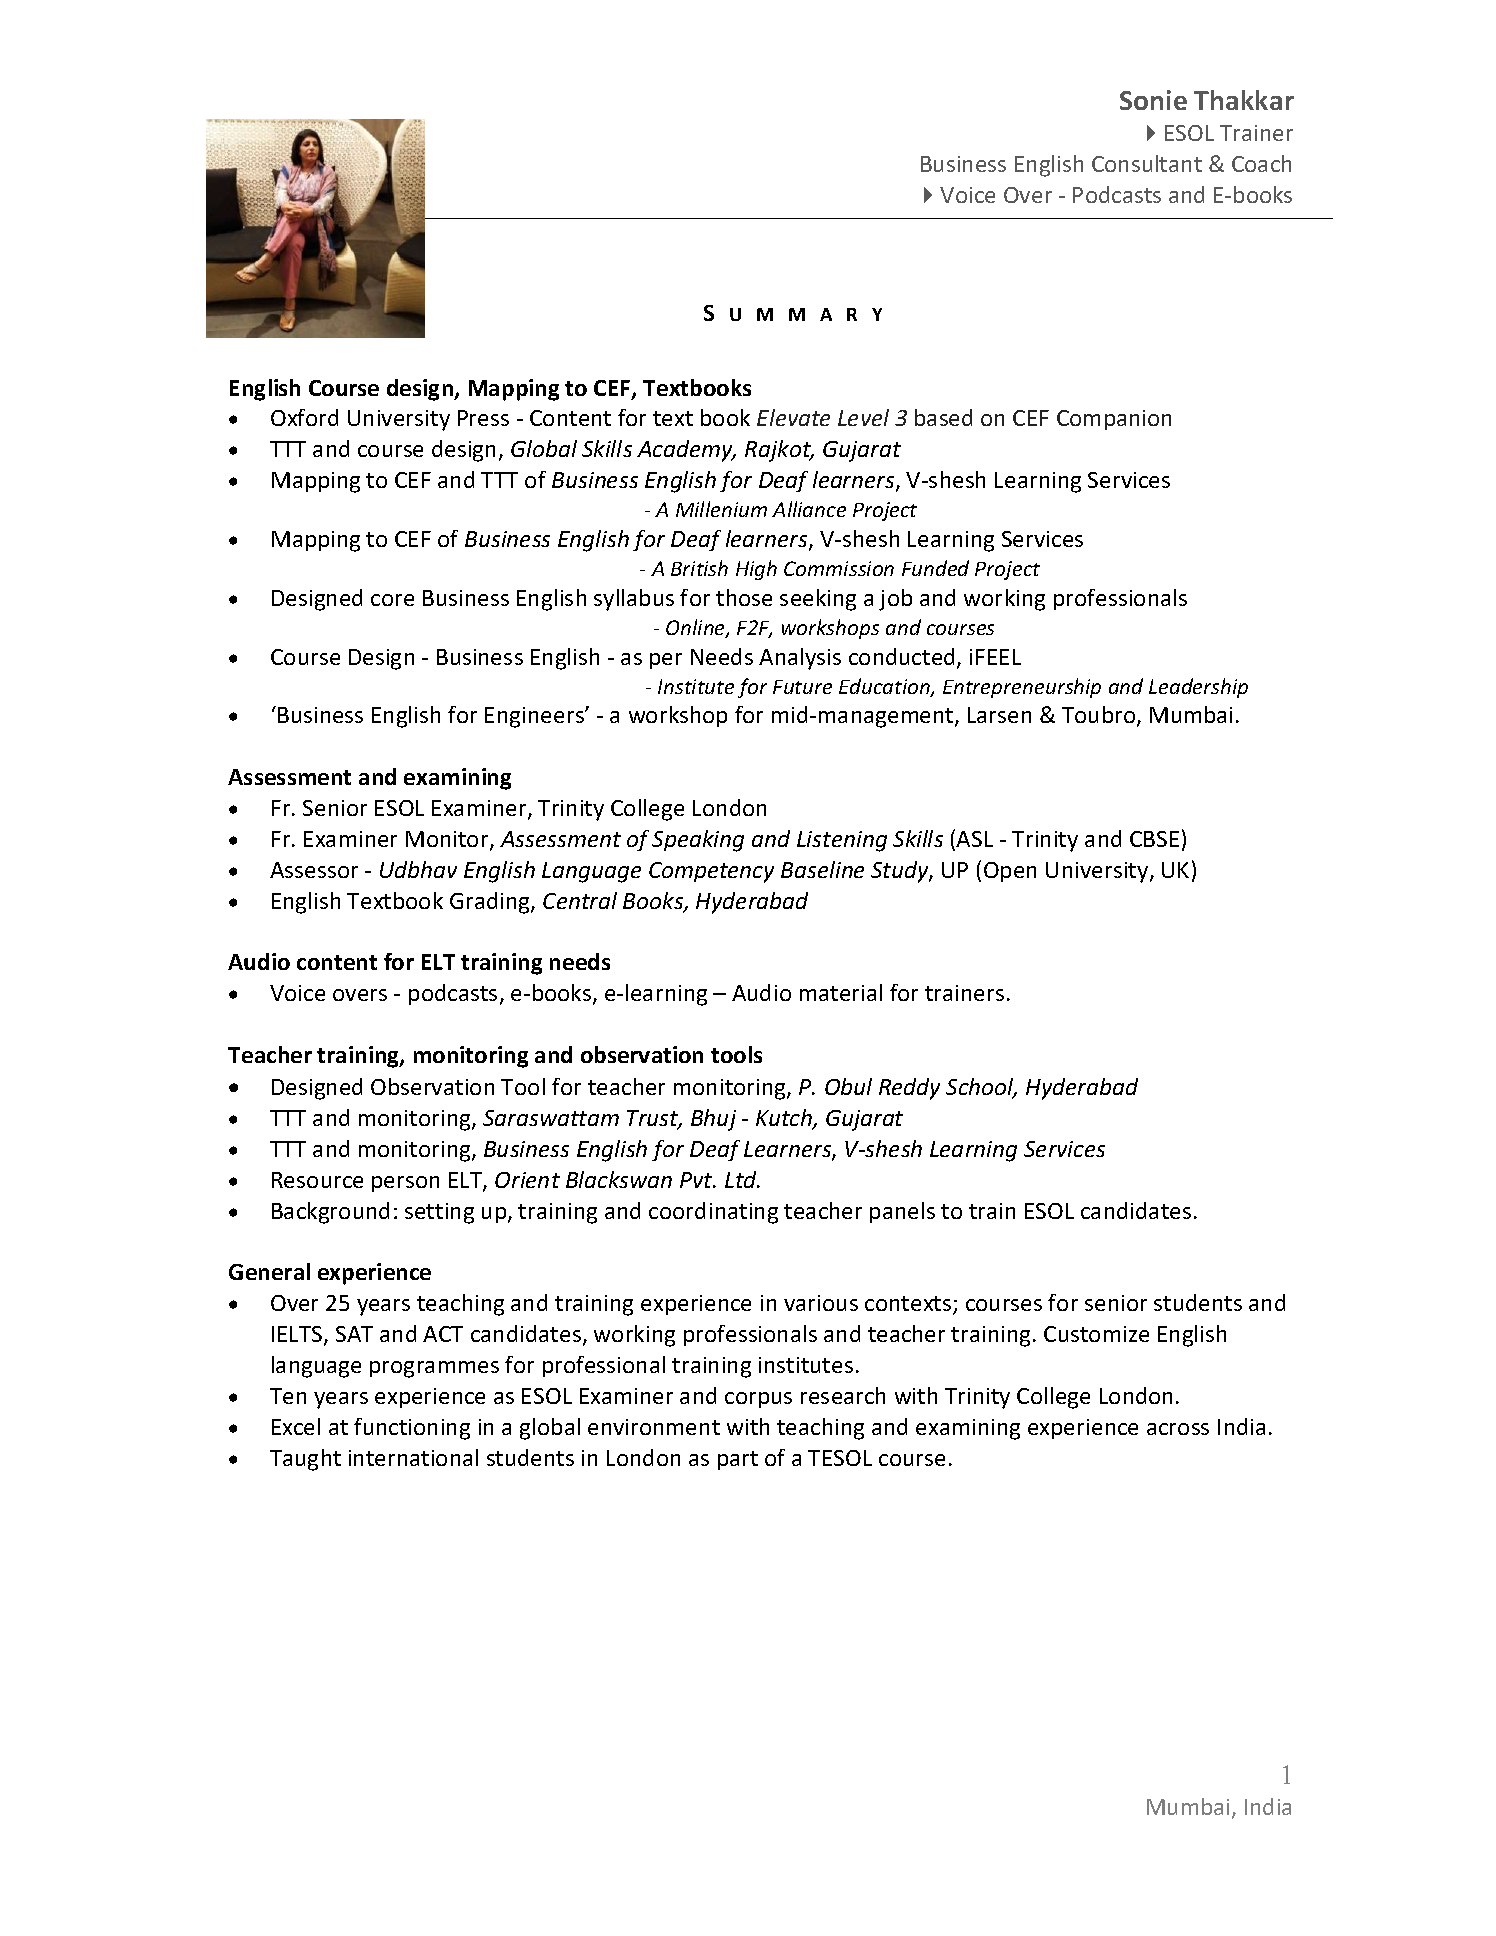 This document has height=1936, width=1496. I want to click on Elevate, so click(793, 417).
